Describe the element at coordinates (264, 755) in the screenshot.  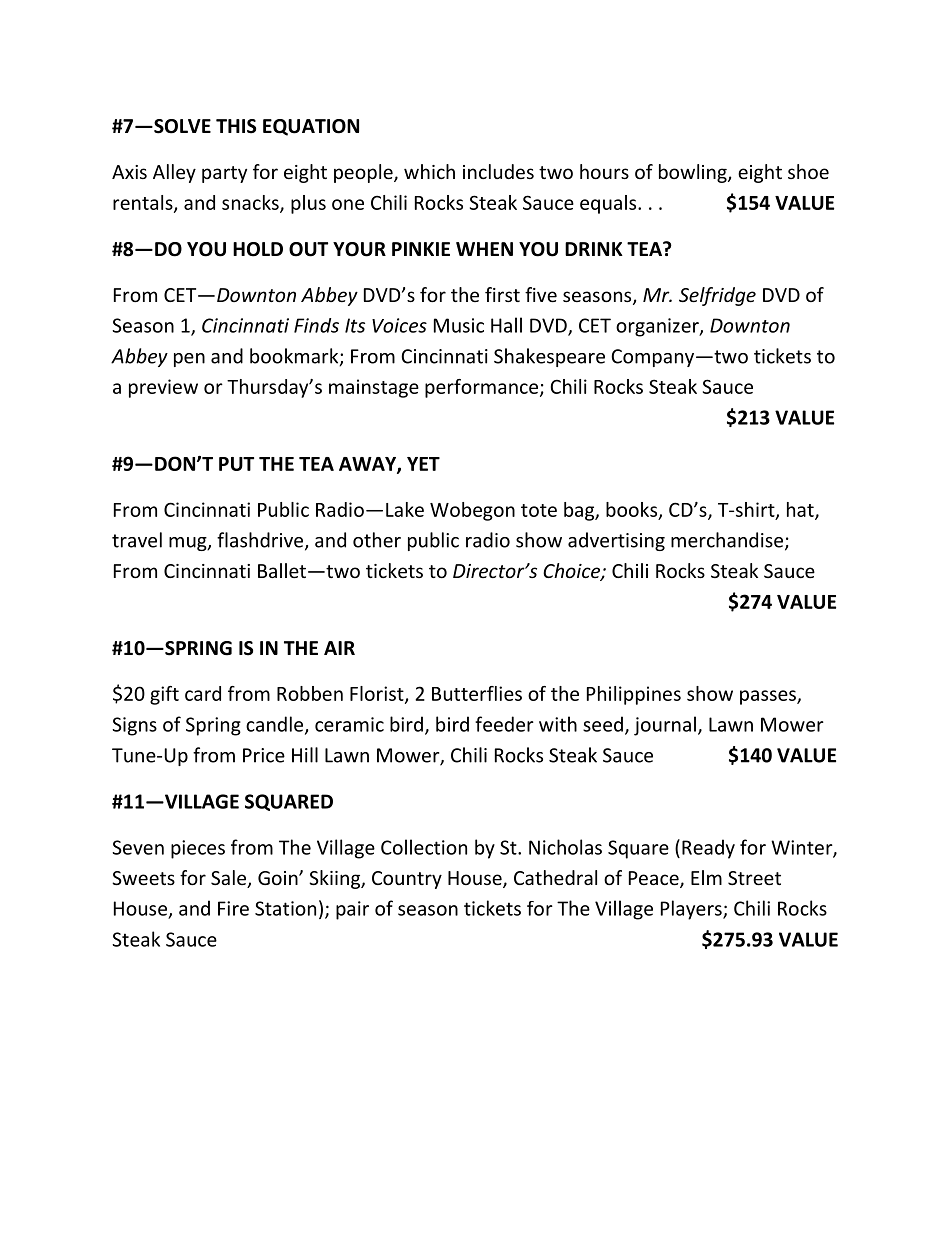
I see `Price` at that location.
